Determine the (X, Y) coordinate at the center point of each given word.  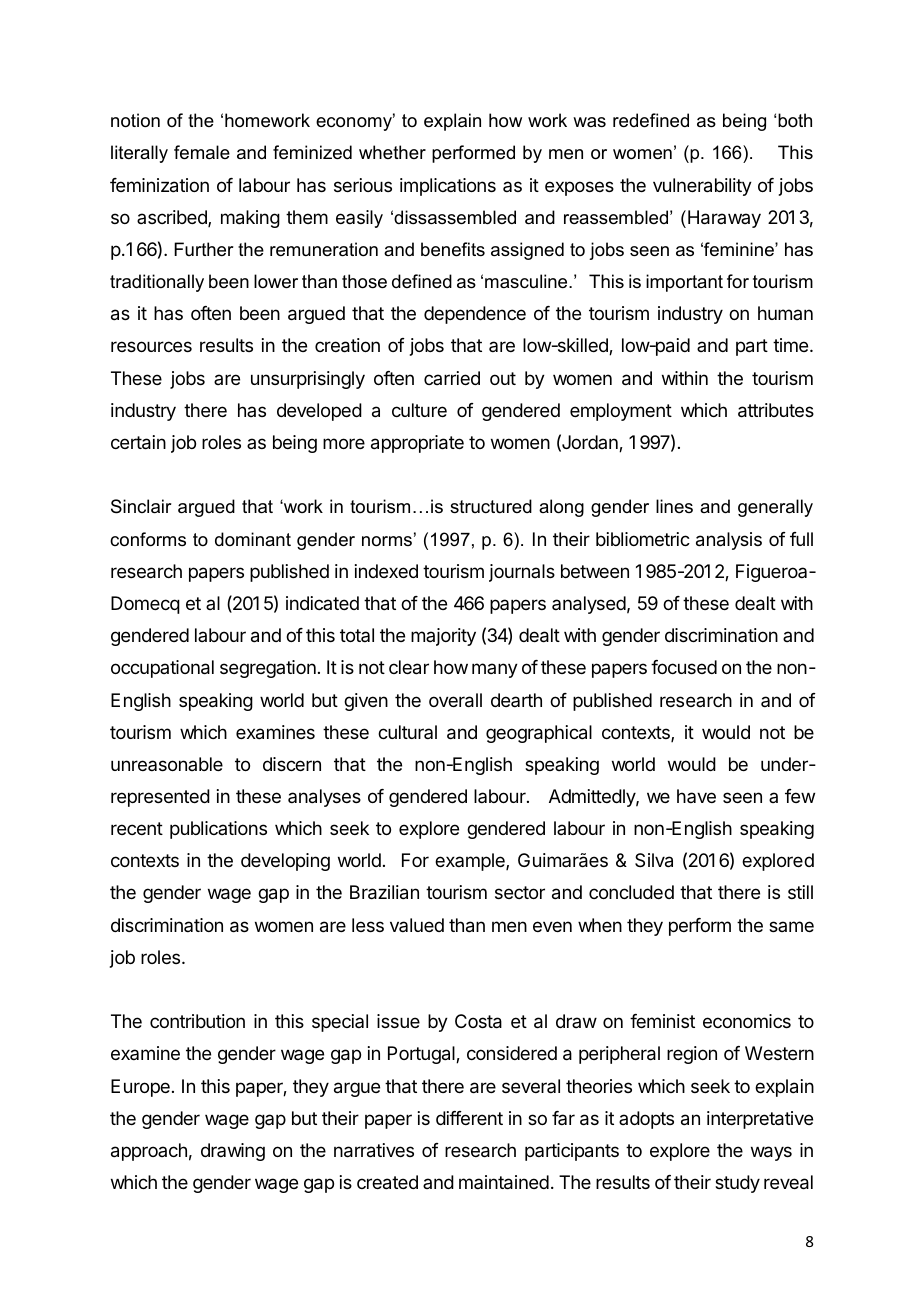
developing (285, 862)
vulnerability (702, 187)
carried (452, 378)
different (469, 1118)
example (471, 862)
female (202, 152)
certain (138, 442)
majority (443, 637)
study (737, 1184)
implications (448, 187)
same (791, 926)
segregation (268, 669)
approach (149, 1152)
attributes (776, 410)
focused (684, 667)
